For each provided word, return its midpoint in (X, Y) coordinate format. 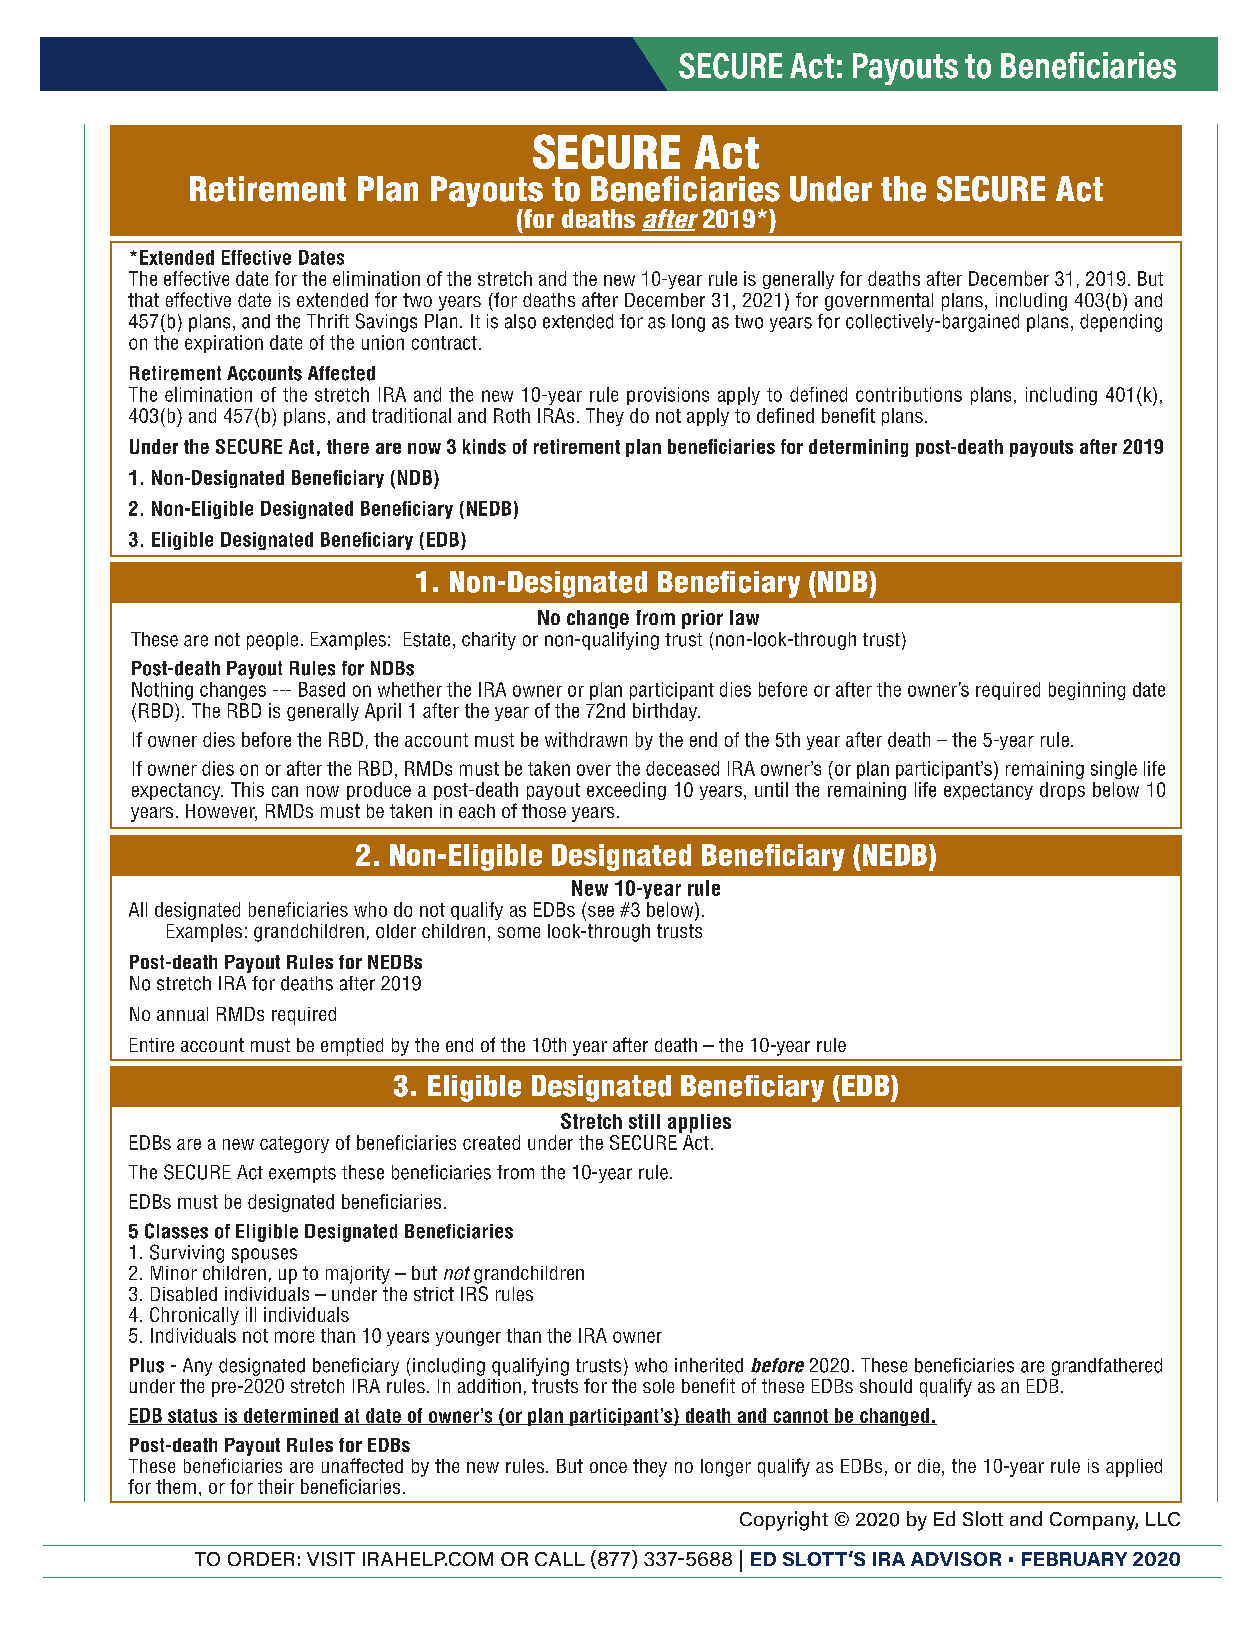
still (644, 1121)
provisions (668, 396)
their (276, 1486)
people (272, 641)
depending (1121, 323)
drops (1062, 791)
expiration (224, 344)
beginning (1087, 691)
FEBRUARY (1074, 1559)
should (886, 1386)
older (396, 931)
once (608, 1467)
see (601, 911)
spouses (264, 1255)
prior (702, 619)
